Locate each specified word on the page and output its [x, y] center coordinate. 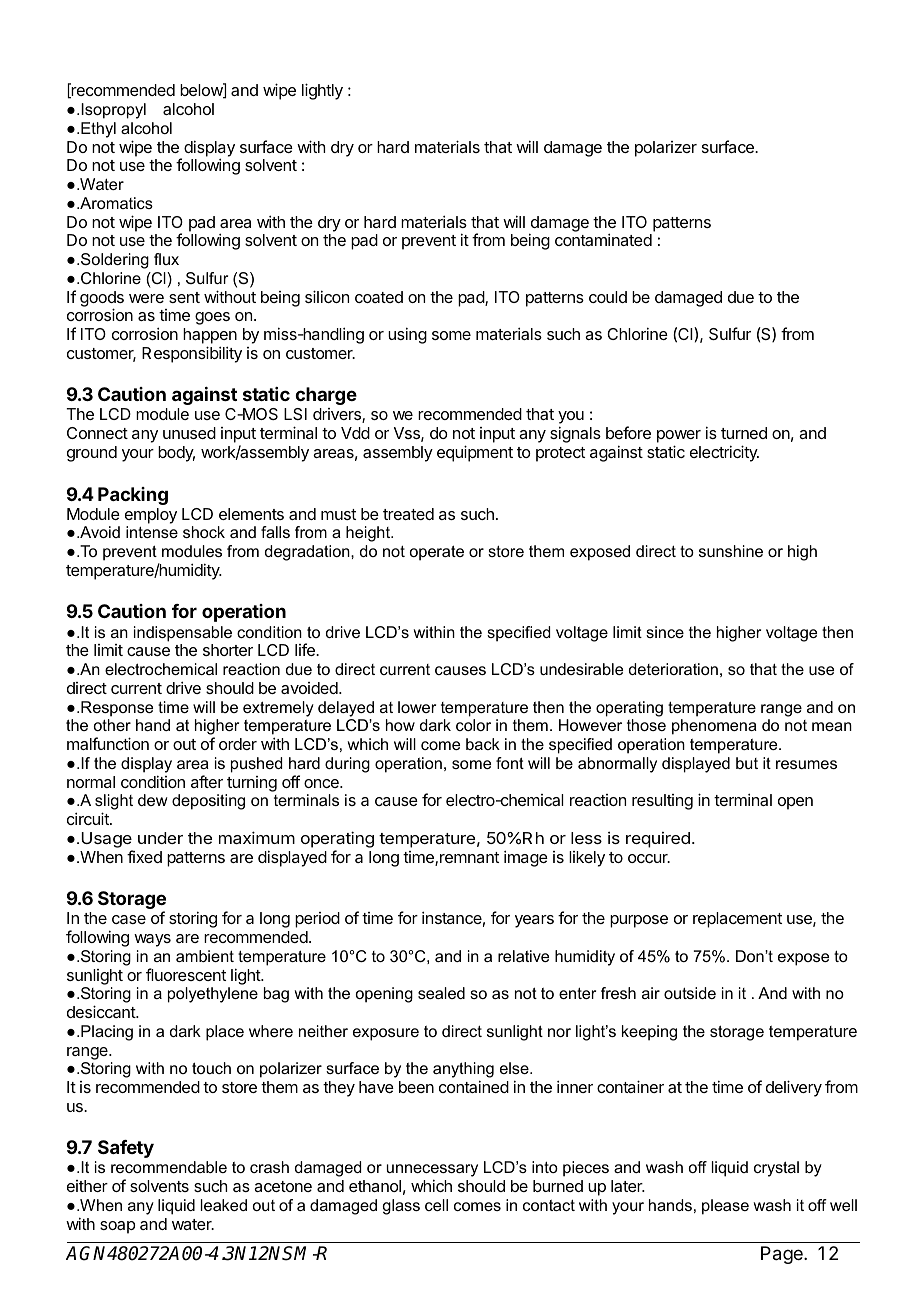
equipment [475, 453]
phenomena [714, 727]
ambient [205, 956]
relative [523, 956]
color [473, 725]
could [608, 297]
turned [744, 433]
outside [690, 993]
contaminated [603, 239]
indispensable [183, 634]
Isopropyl [113, 111]
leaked [224, 1205]
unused [189, 433]
